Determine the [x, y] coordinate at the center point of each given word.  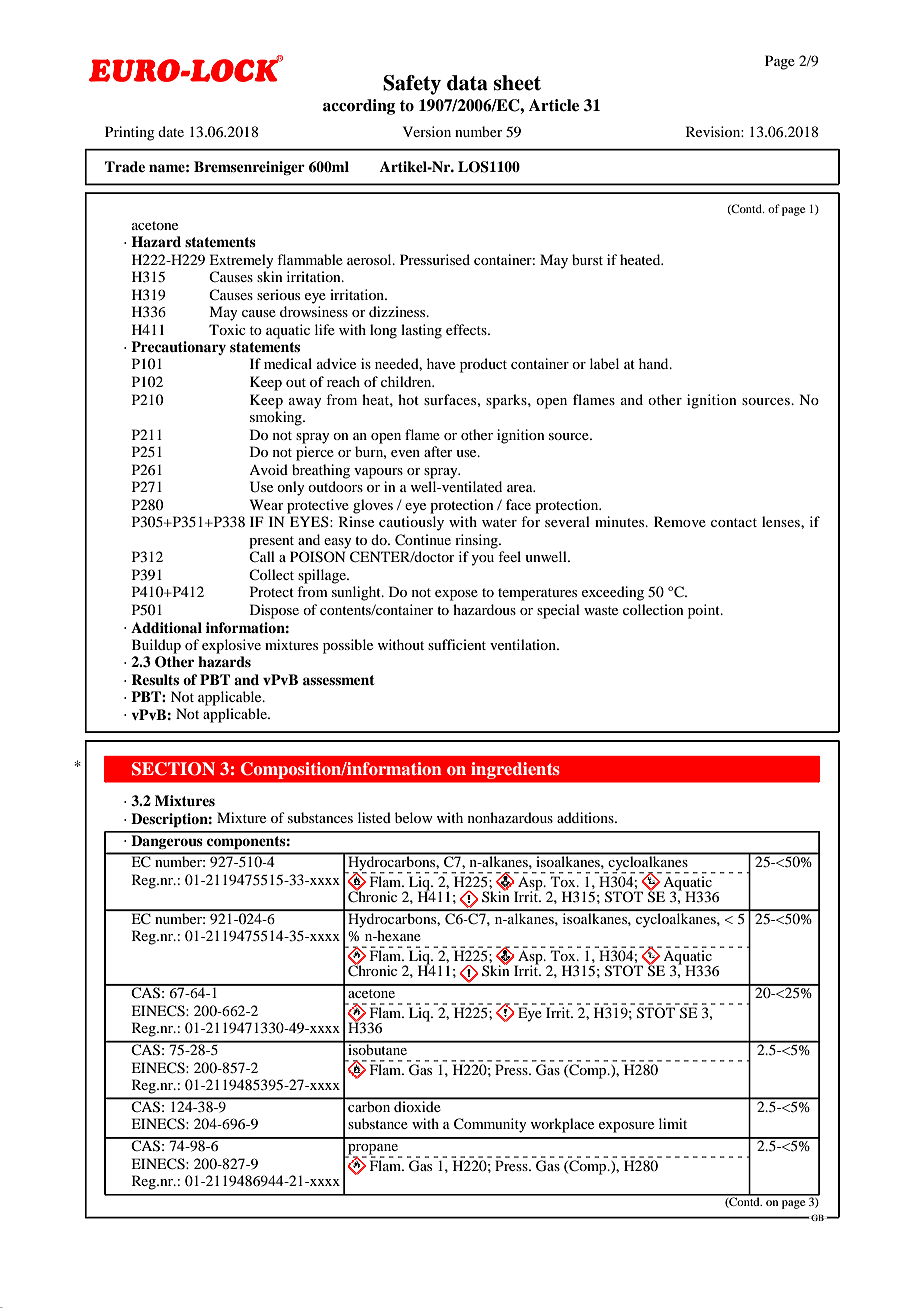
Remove [680, 521]
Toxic [227, 329]
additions [586, 817]
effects [467, 329]
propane [373, 1150]
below [414, 817]
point [705, 611]
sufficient [457, 644]
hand [655, 363]
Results [155, 680]
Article [554, 105]
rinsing [477, 541]
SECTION [173, 769]
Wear [267, 504]
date [171, 131]
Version [427, 131]
